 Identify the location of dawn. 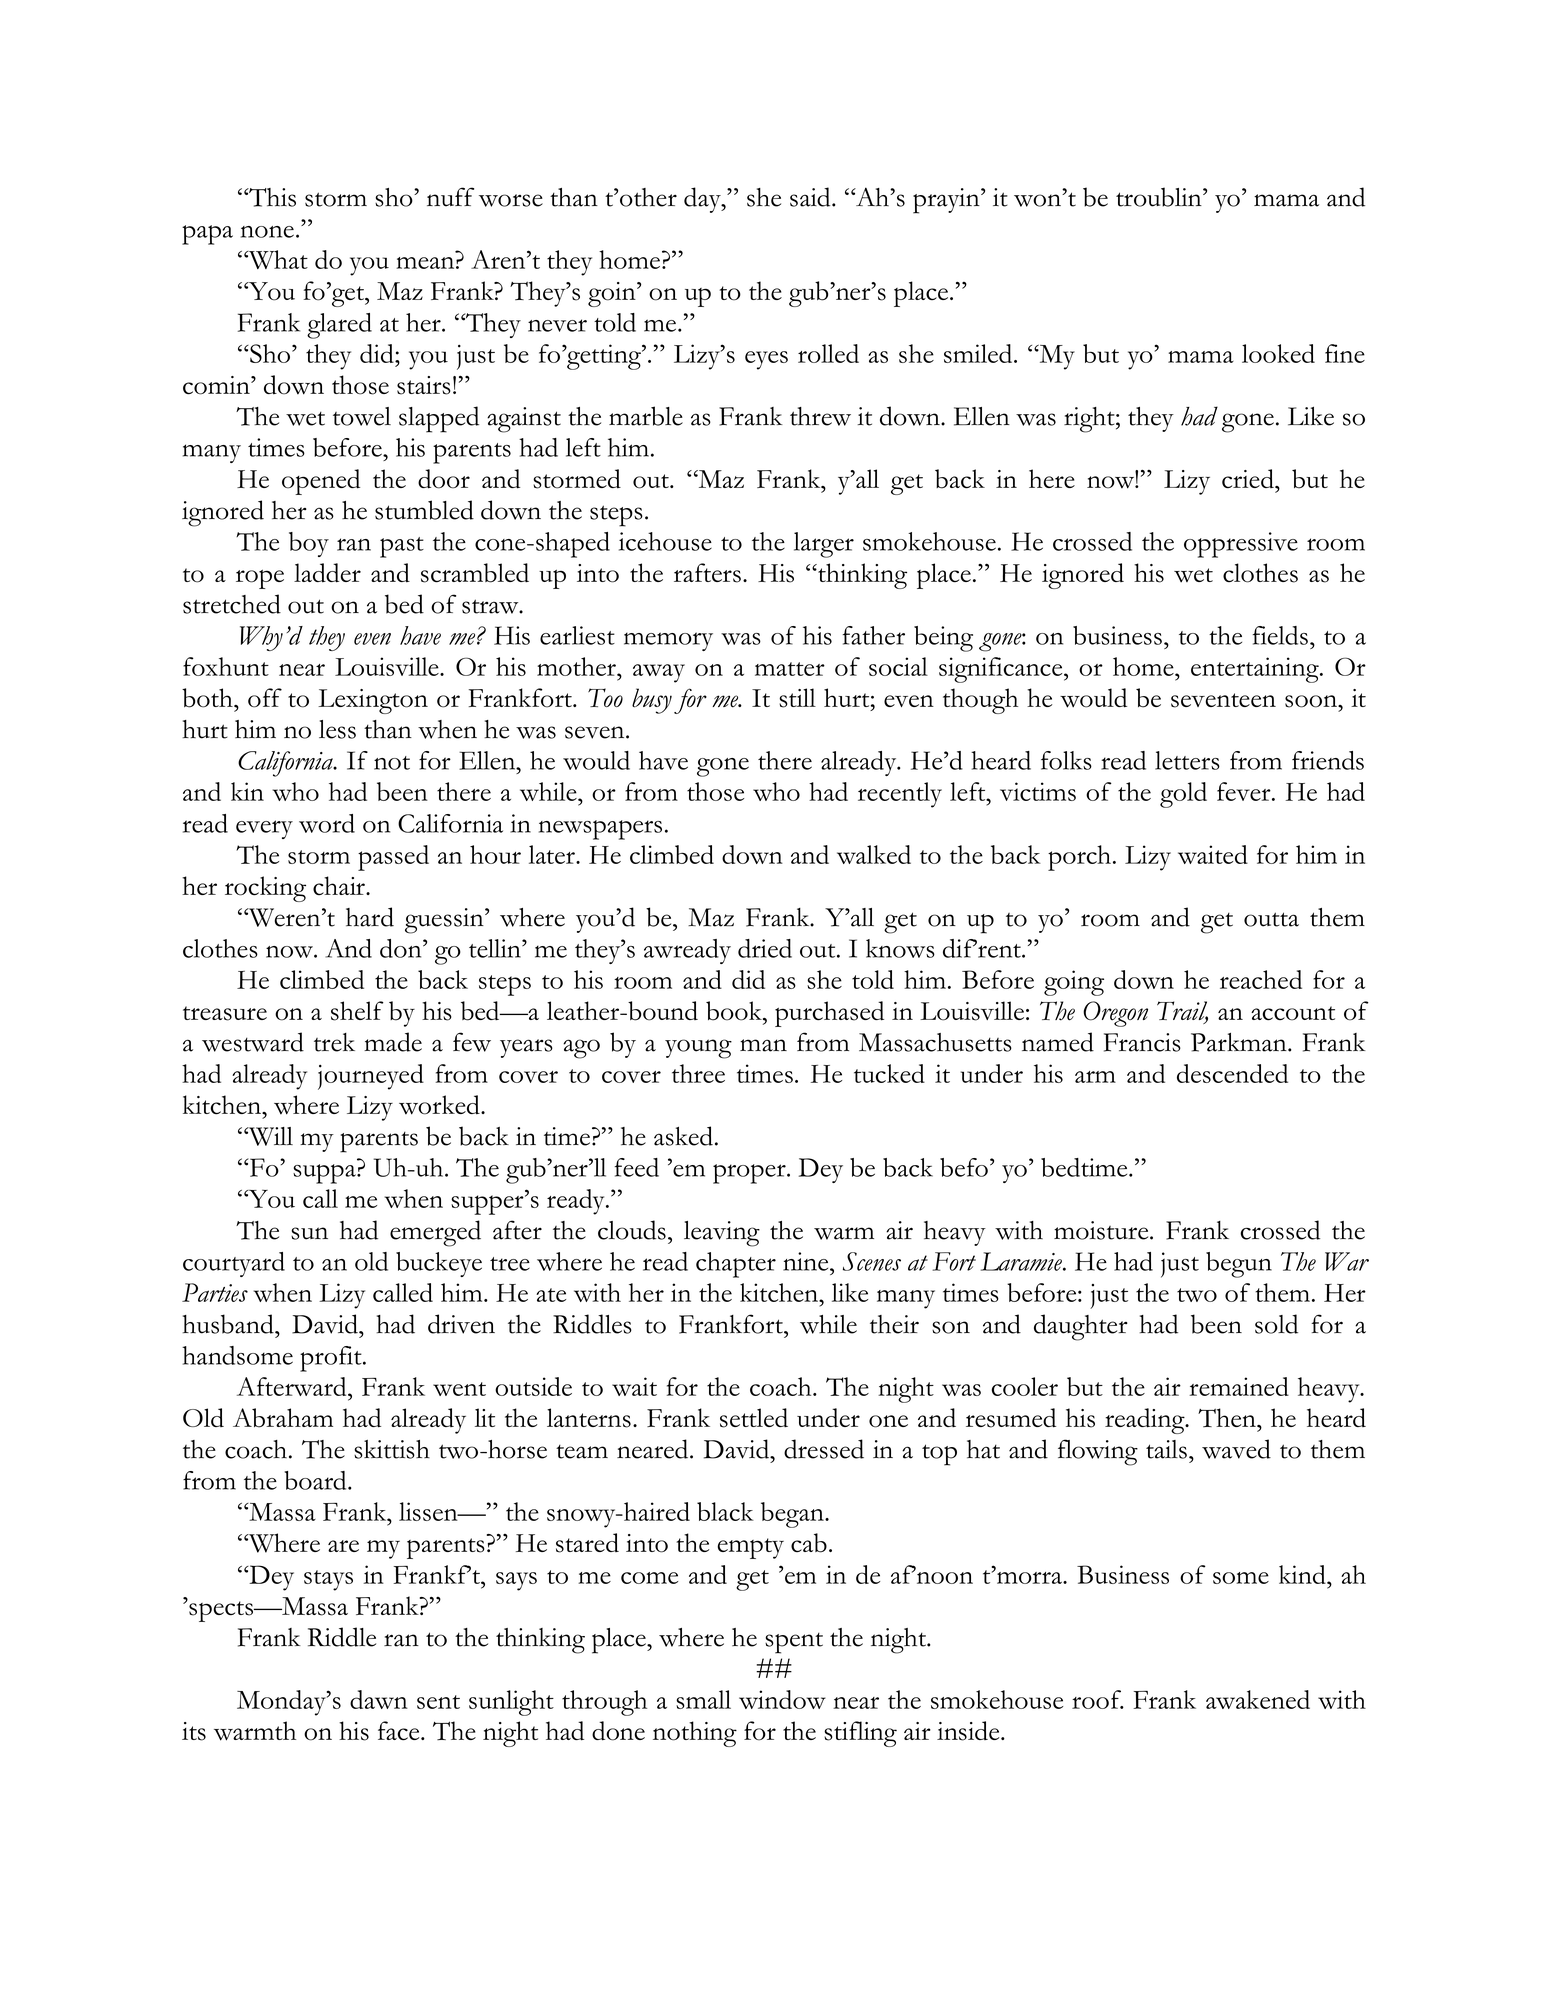
(379, 1699).
